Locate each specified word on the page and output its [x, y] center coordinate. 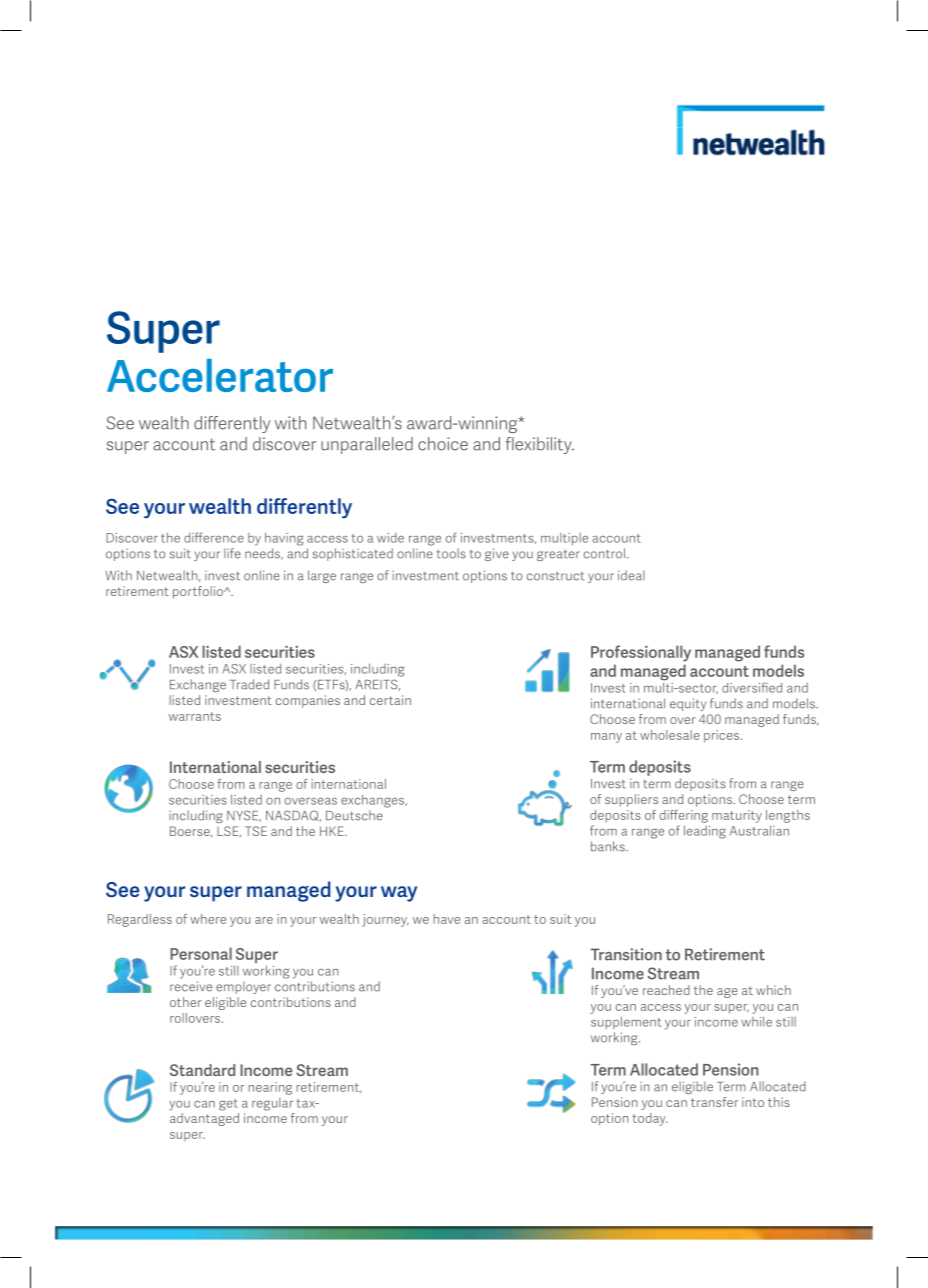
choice [443, 444]
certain [390, 700]
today [649, 1119]
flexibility [540, 445]
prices [723, 736]
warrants [195, 716]
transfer [714, 1102]
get [228, 1105]
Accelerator [220, 375]
